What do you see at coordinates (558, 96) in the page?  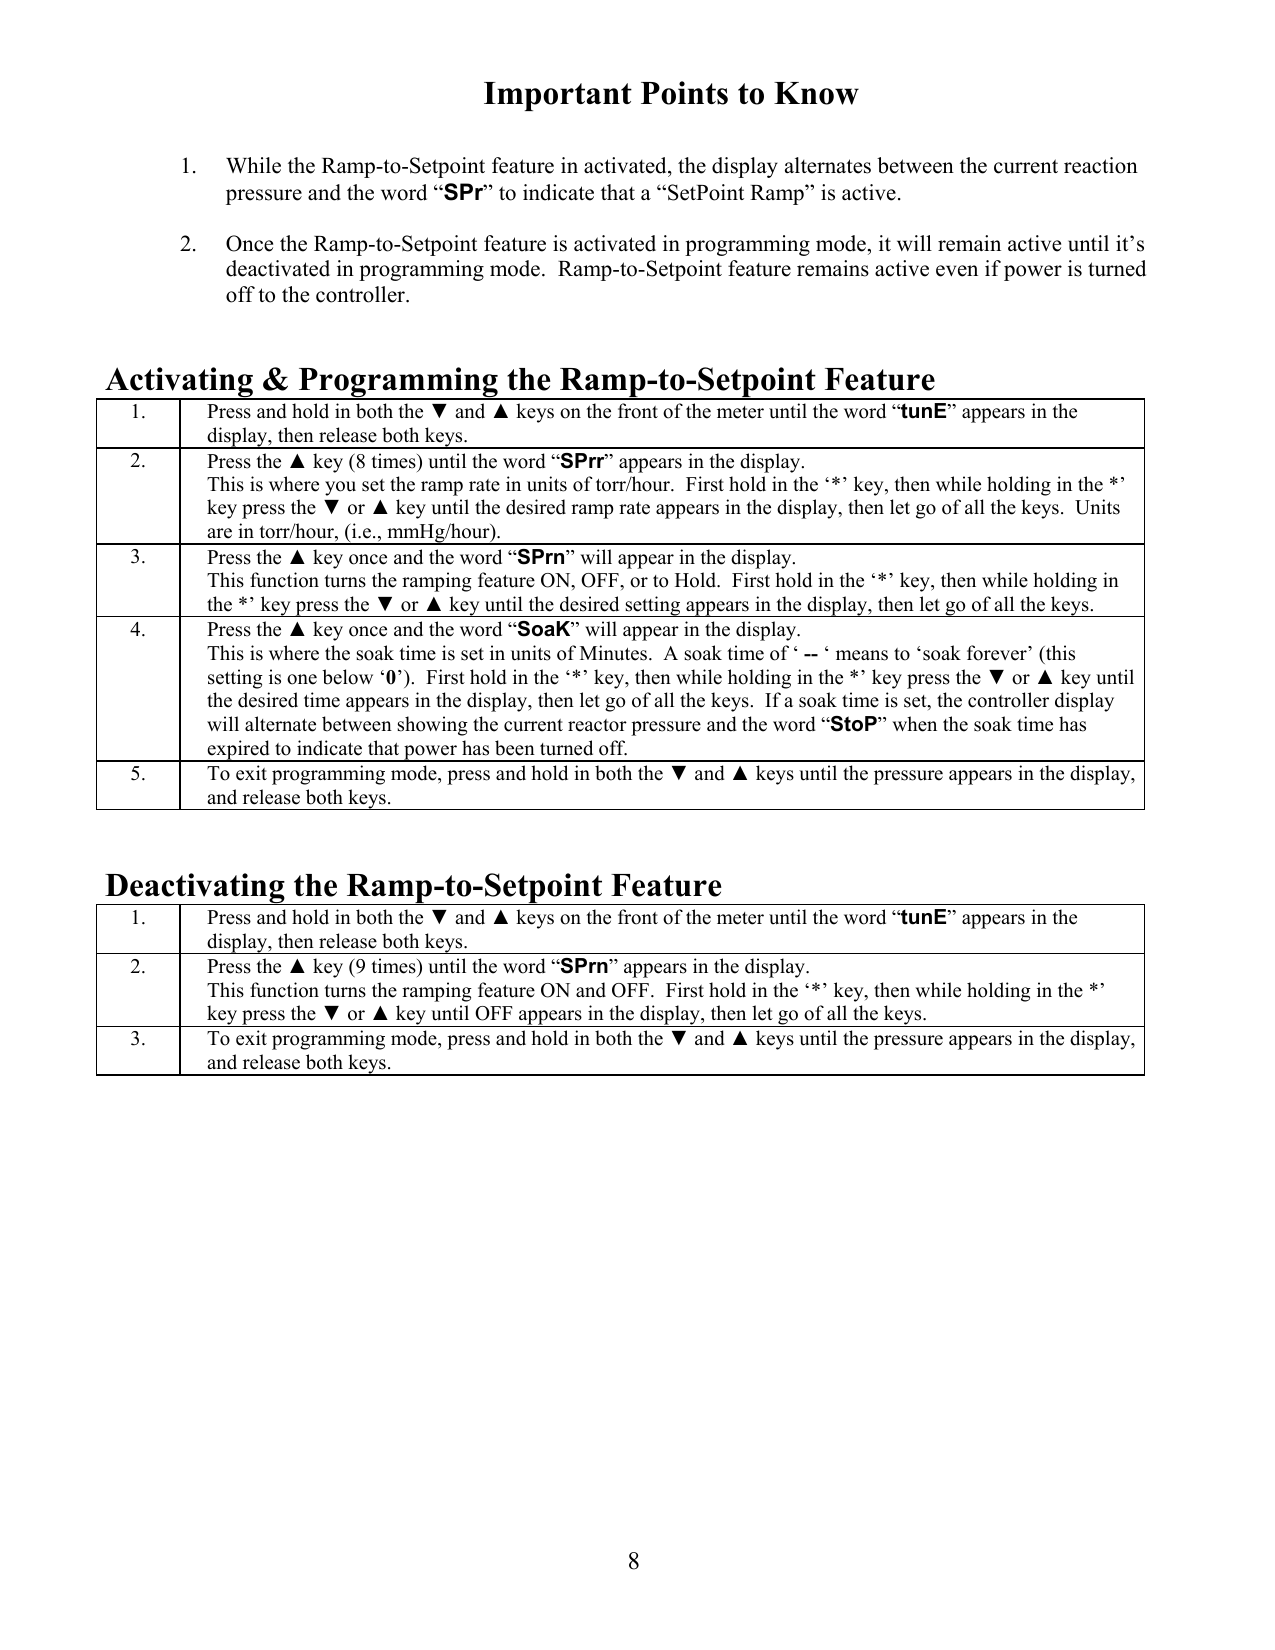 I see `Important` at bounding box center [558, 96].
